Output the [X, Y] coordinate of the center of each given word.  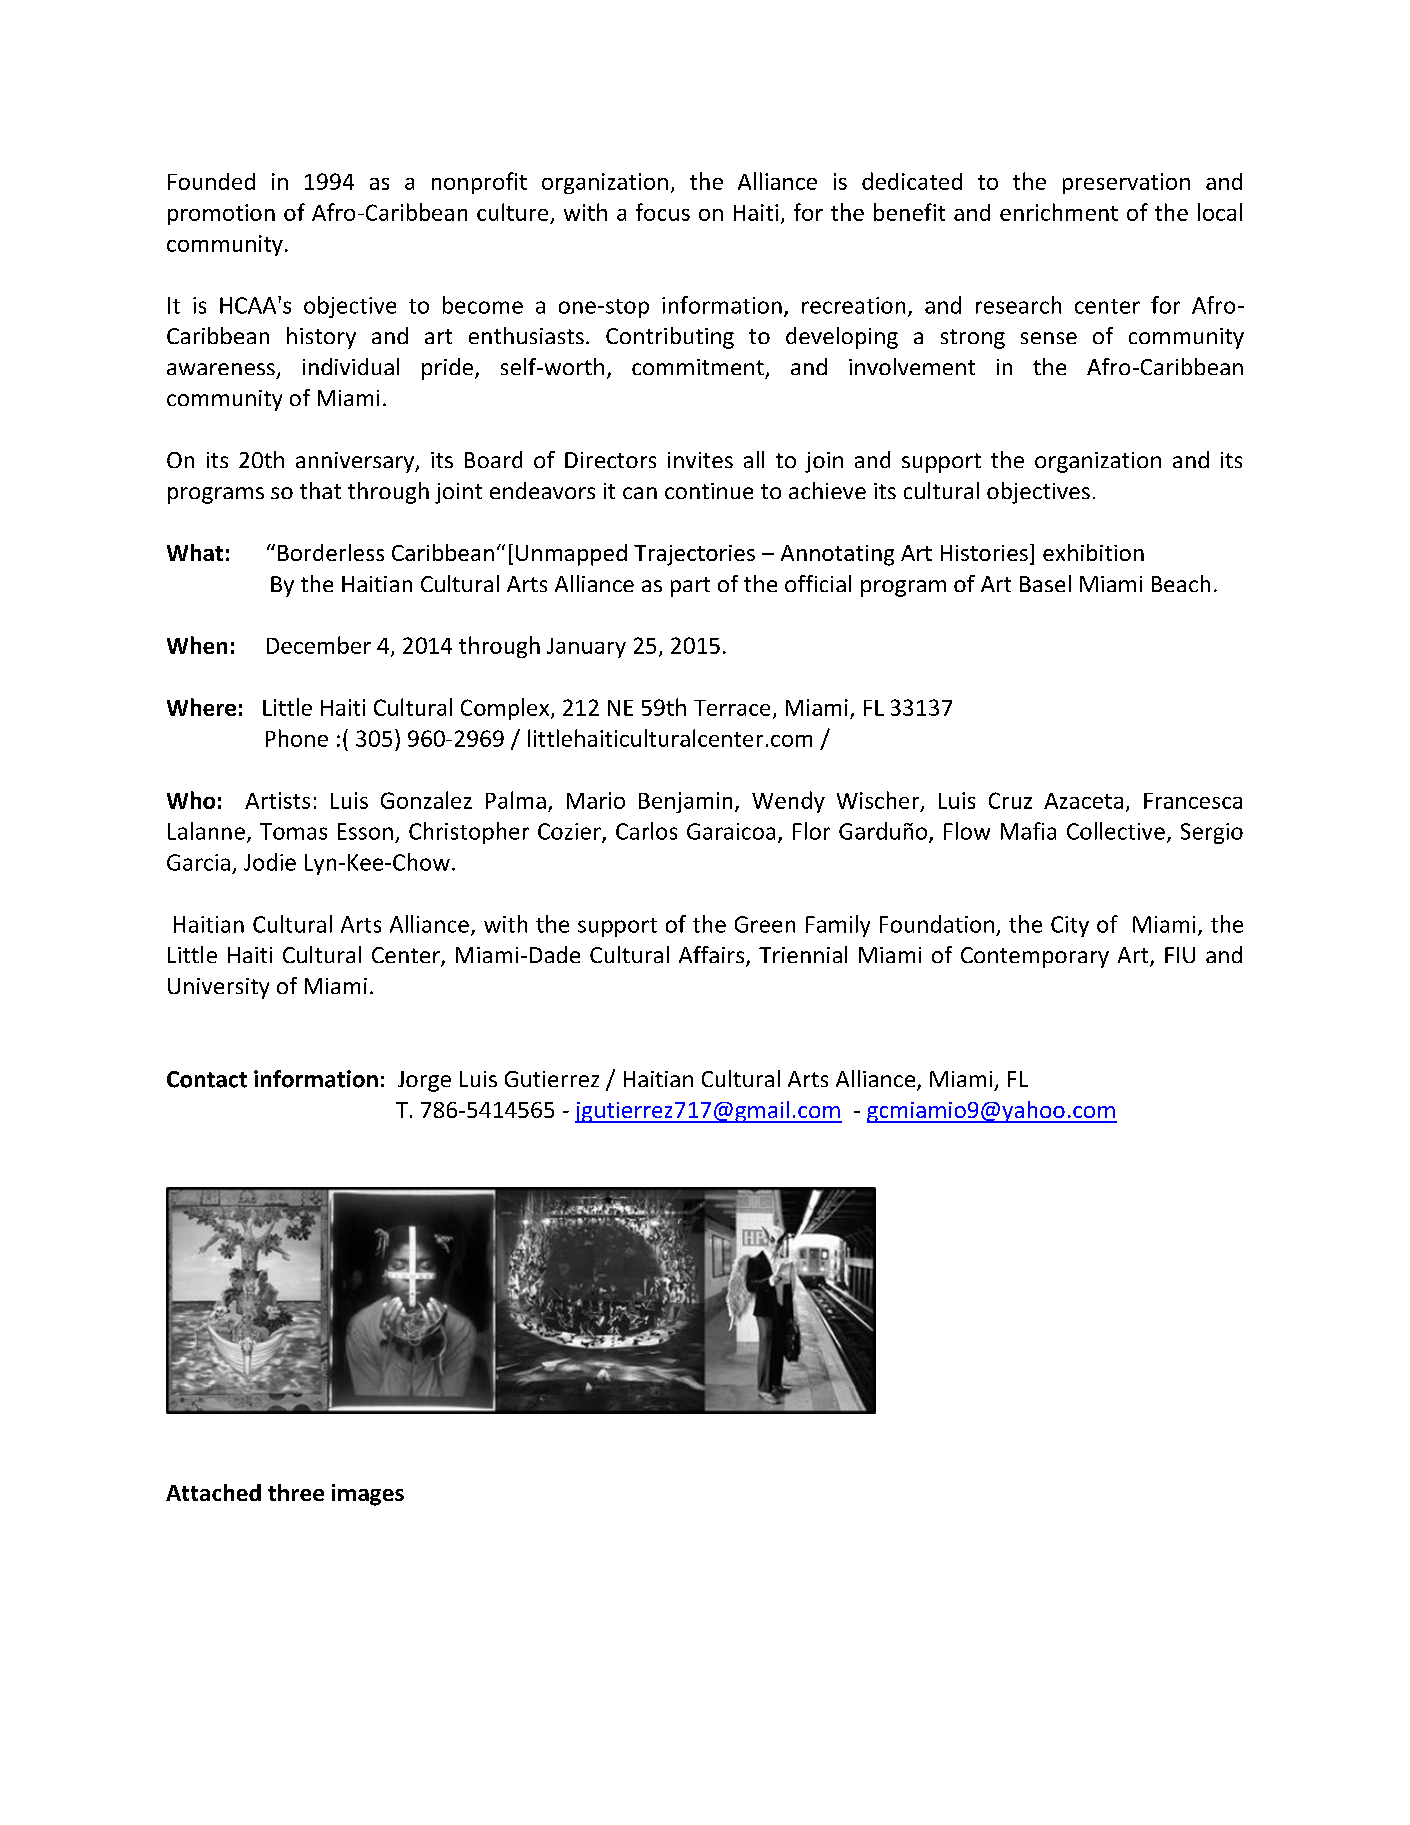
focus [663, 212]
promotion [221, 214]
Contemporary [1035, 957]
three [296, 1492]
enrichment [1059, 212]
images [368, 1495]
